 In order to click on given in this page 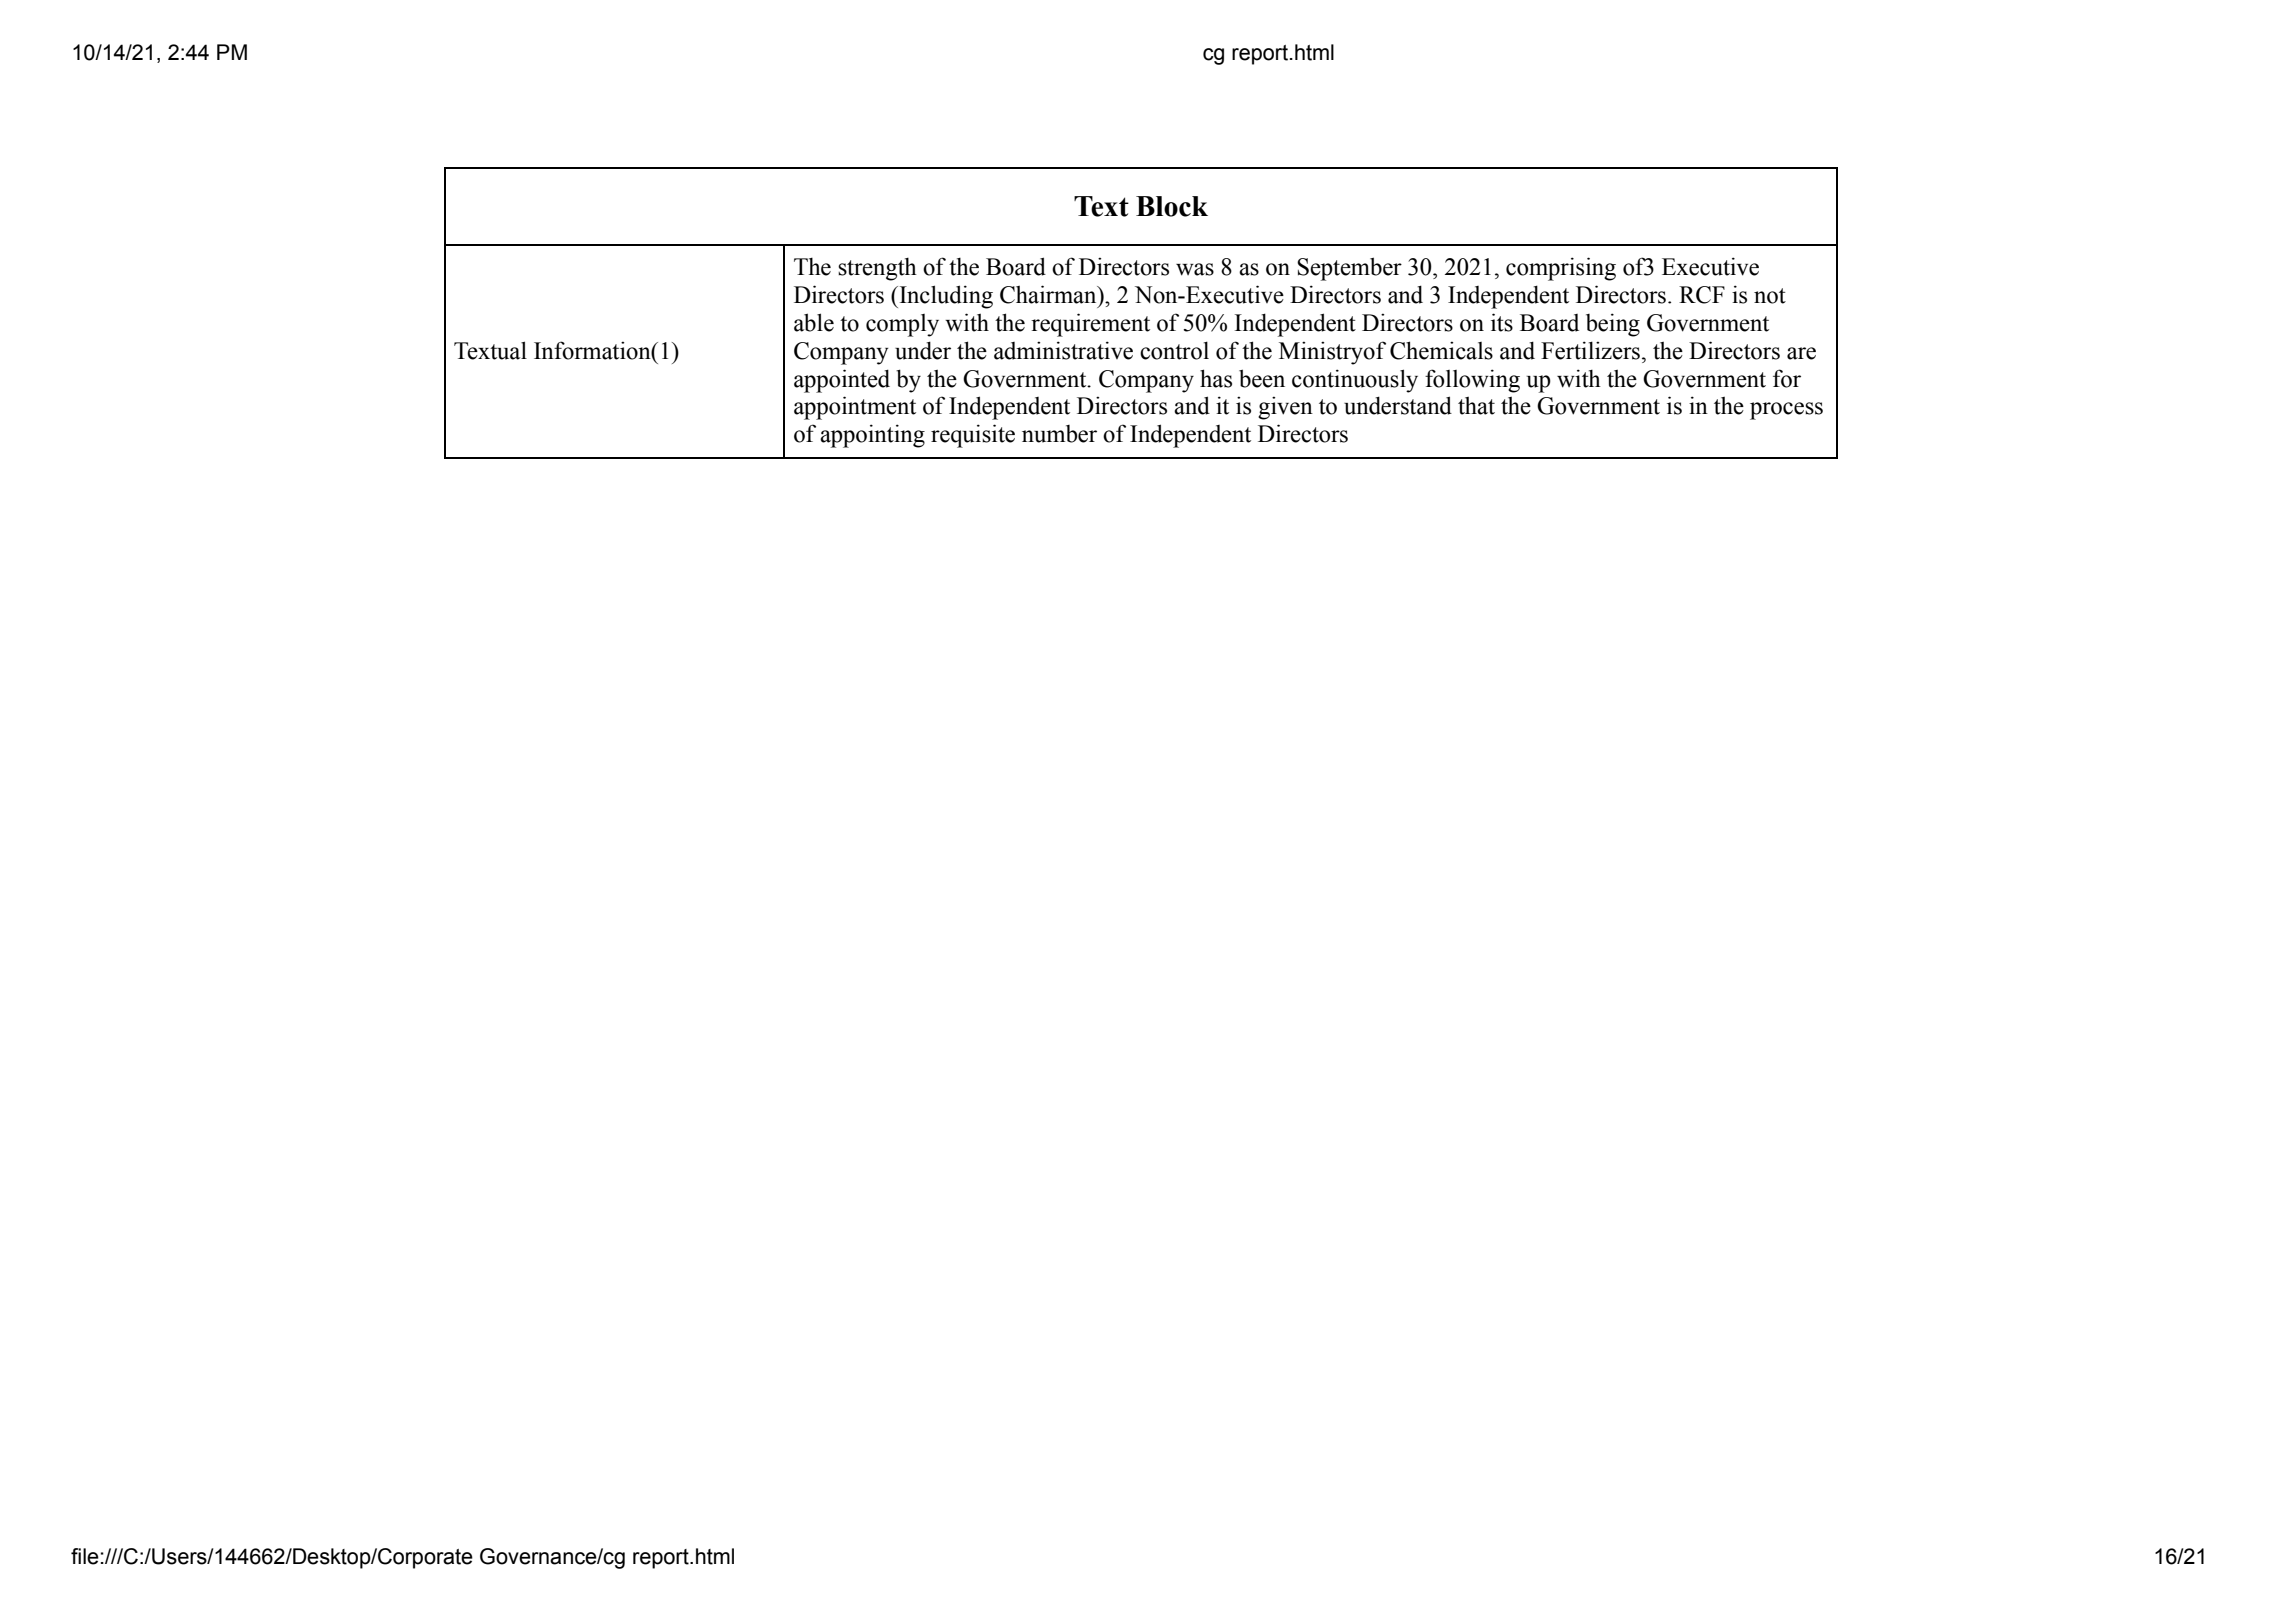, I will do `click(1285, 408)`.
